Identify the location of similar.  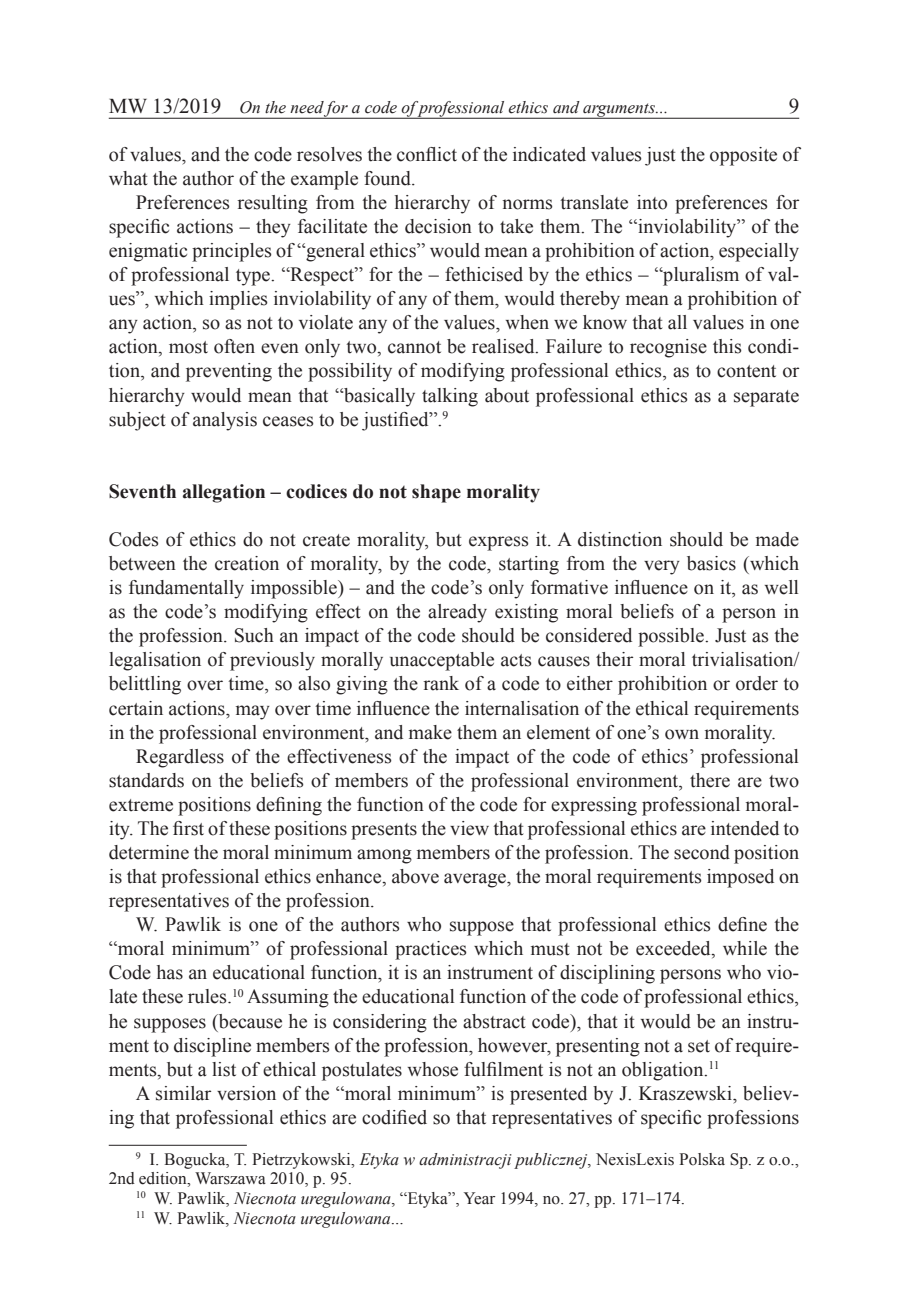
(183, 1093).
